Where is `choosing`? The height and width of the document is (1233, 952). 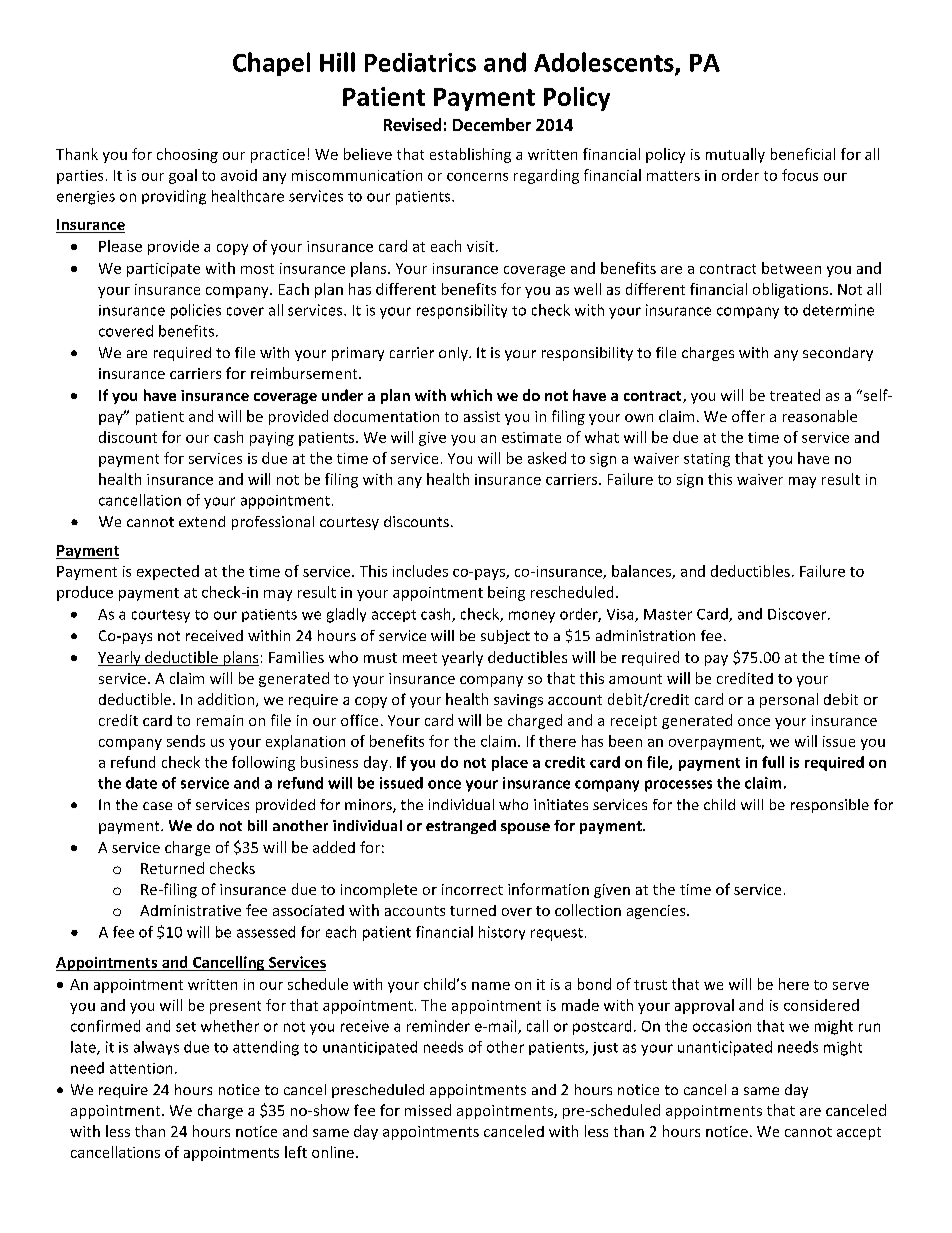 choosing is located at coordinates (187, 155).
